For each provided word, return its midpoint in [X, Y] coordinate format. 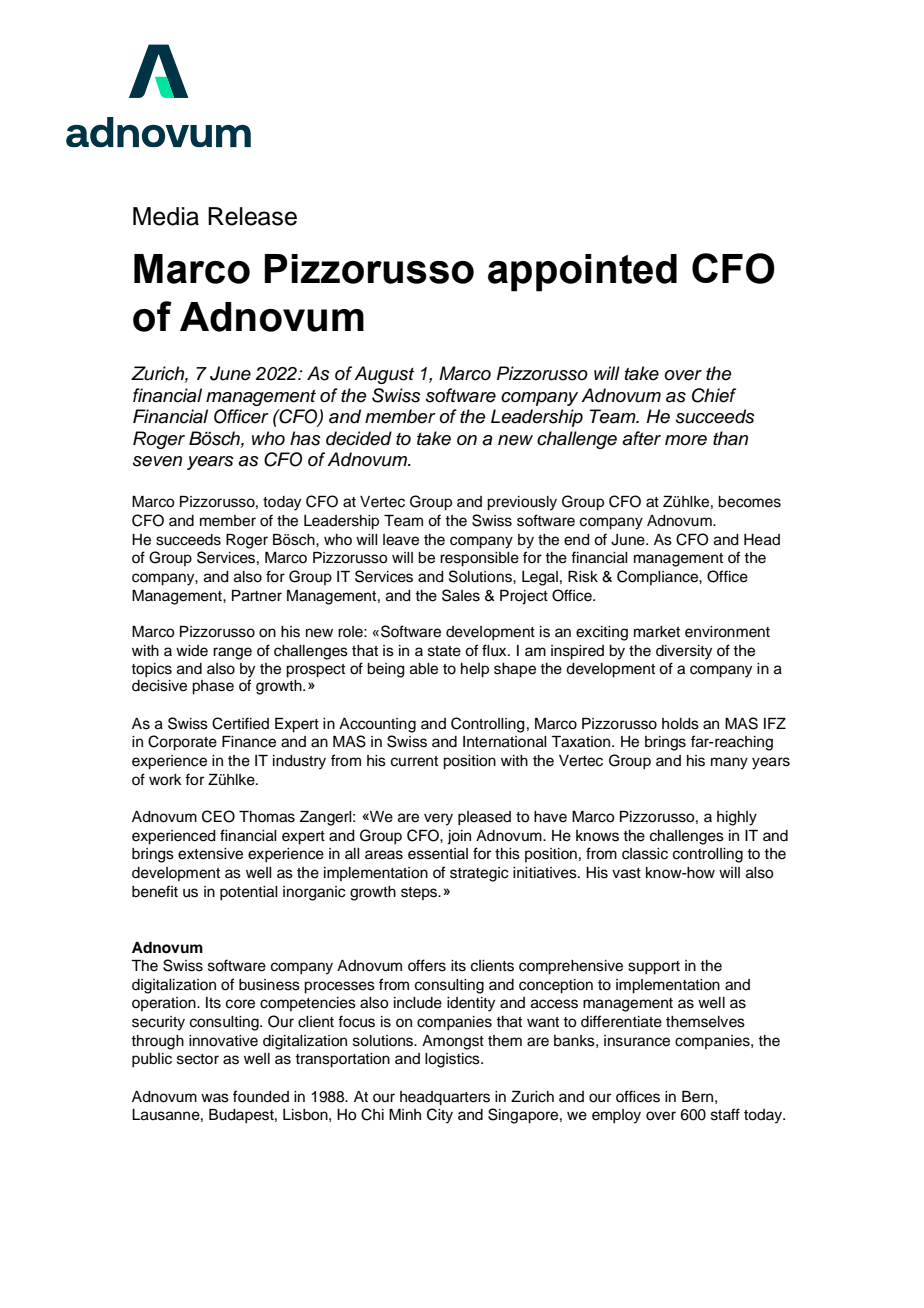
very [438, 819]
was [215, 1098]
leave [401, 540]
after [641, 438]
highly [737, 818]
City [440, 1116]
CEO [218, 816]
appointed [582, 273]
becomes [749, 502]
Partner [257, 596]
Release [252, 216]
